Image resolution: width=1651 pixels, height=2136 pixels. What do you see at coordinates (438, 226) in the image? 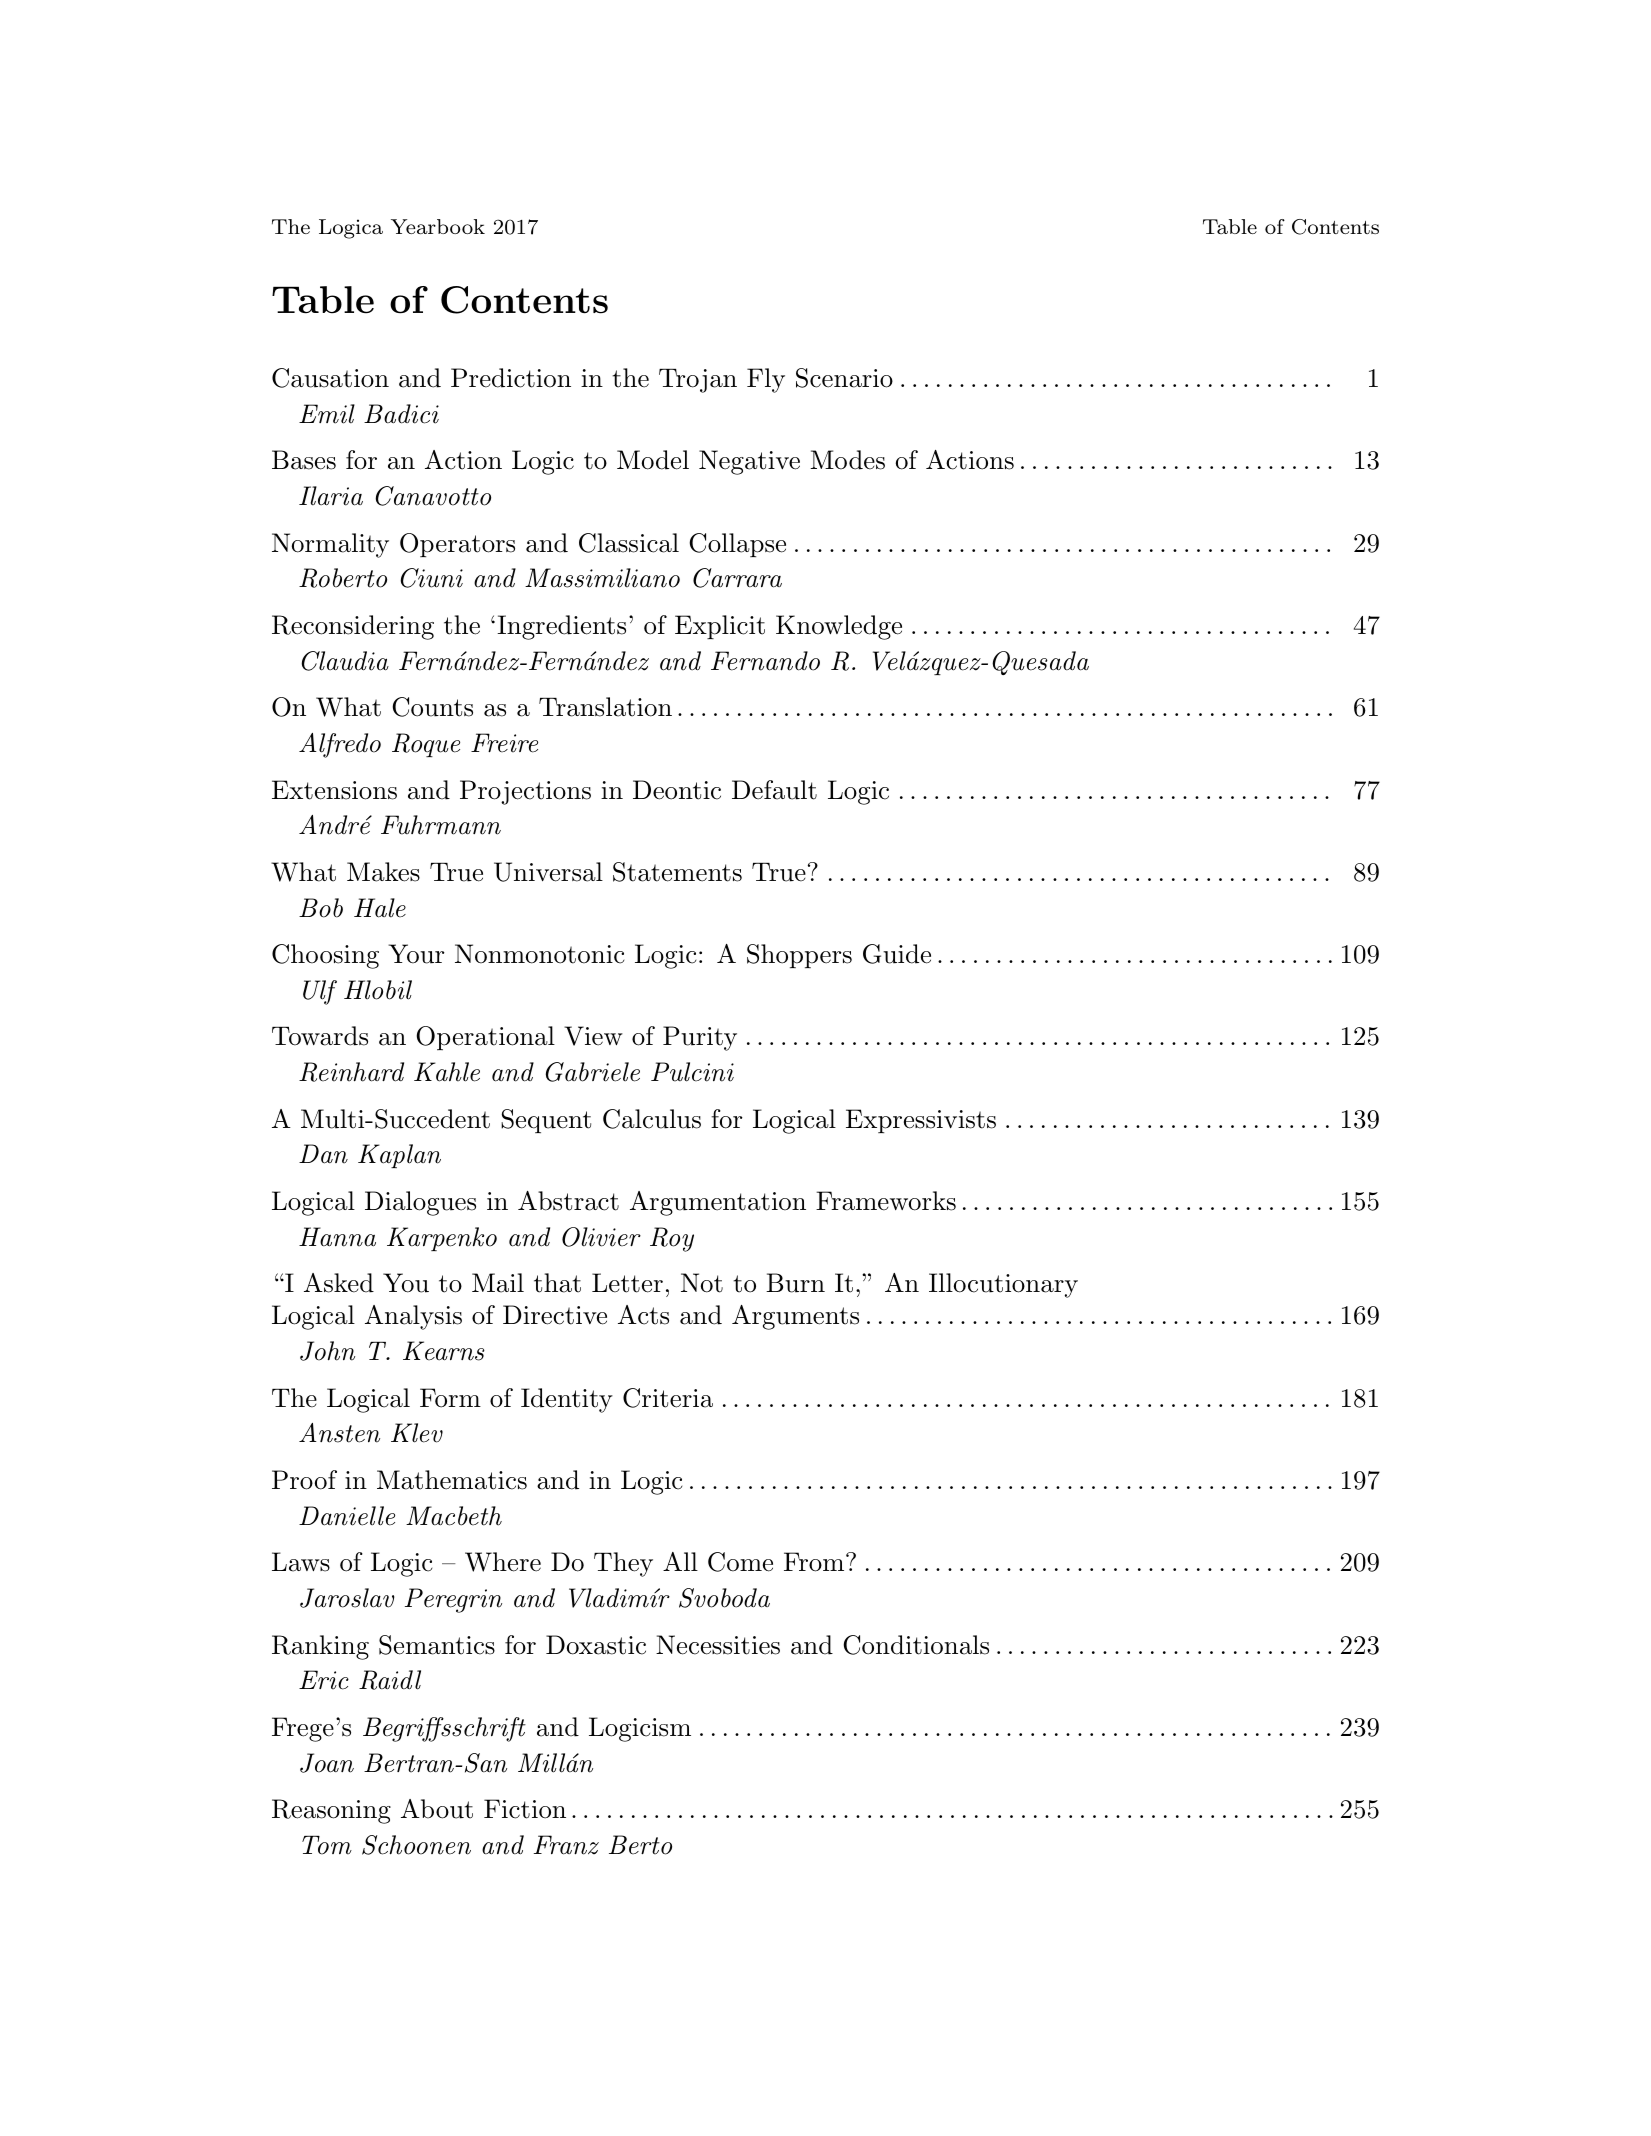
I see `Yearbook` at bounding box center [438, 226].
